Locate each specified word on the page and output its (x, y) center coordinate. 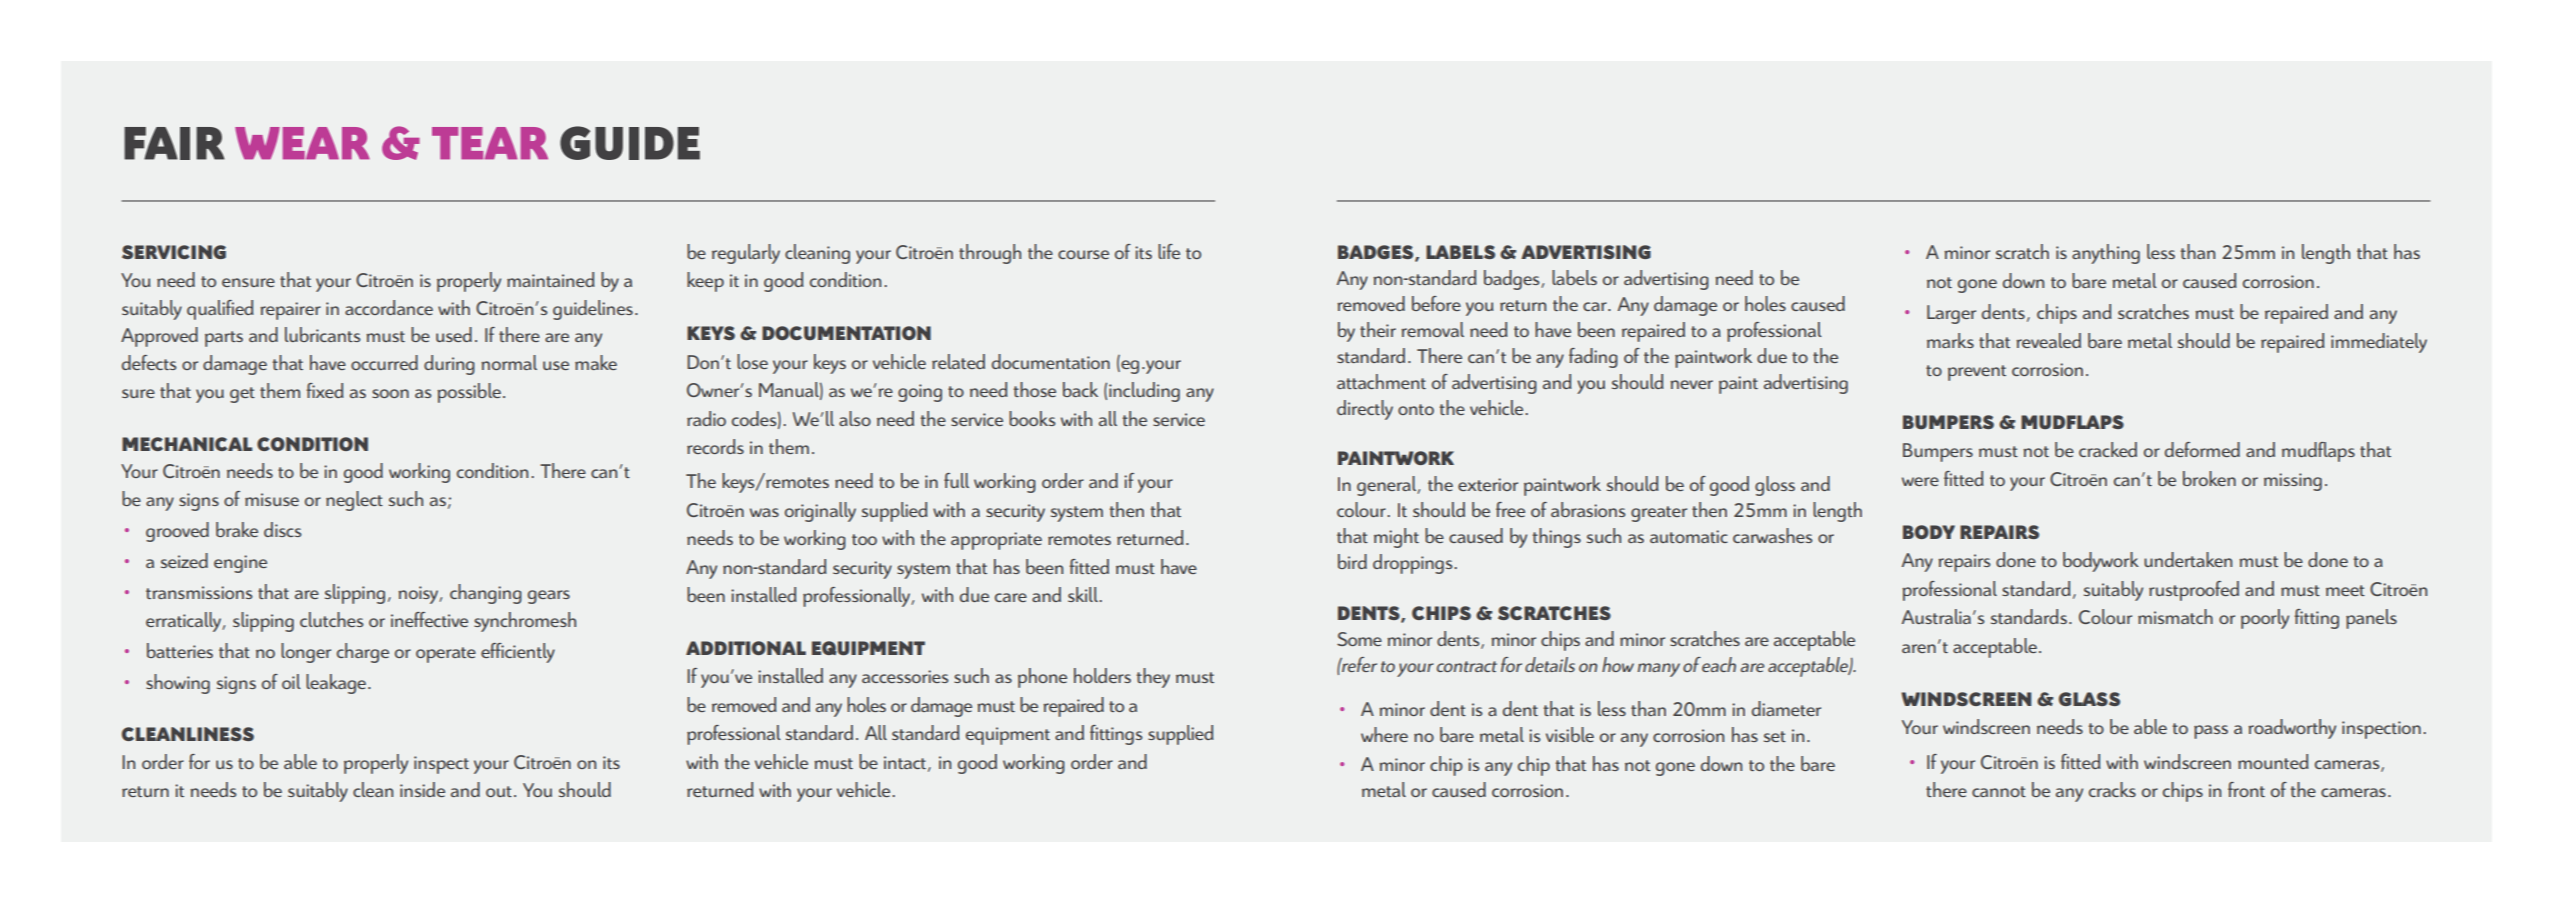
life (1169, 251)
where (1384, 734)
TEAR (490, 143)
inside (422, 789)
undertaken (2188, 559)
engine (240, 564)
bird (1352, 561)
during (449, 365)
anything (2106, 254)
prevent (1977, 373)
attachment (1381, 381)
